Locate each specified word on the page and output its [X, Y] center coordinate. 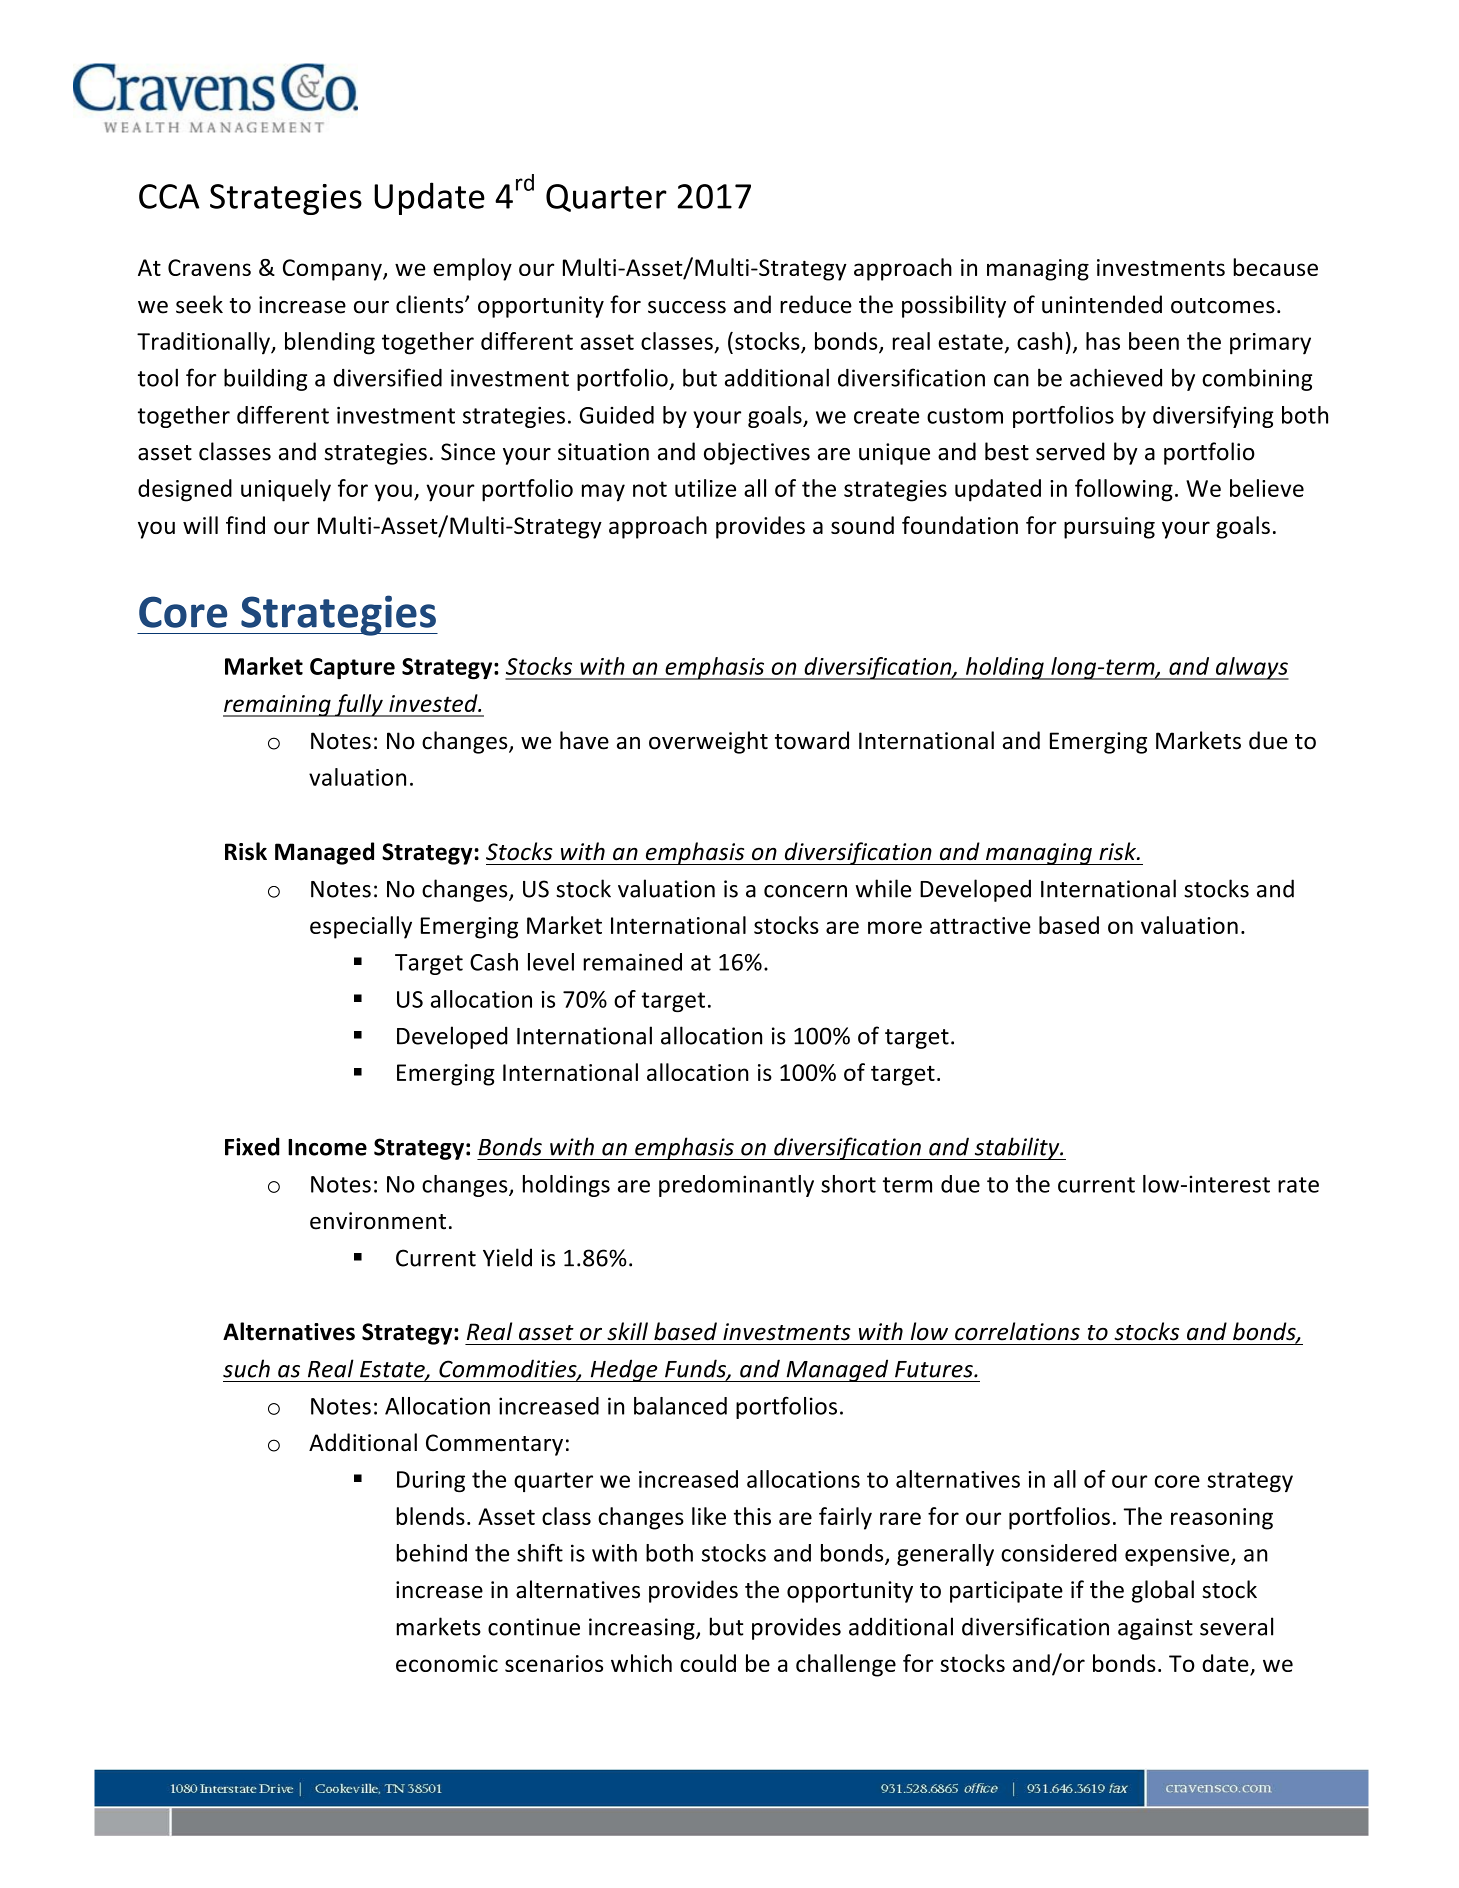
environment [378, 1221]
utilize [705, 488]
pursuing [1109, 528]
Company [333, 270]
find [245, 525]
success [687, 307]
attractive [980, 925]
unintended [1102, 304]
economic [447, 1663]
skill [627, 1331]
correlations [1017, 1331]
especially [361, 927]
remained [632, 962]
